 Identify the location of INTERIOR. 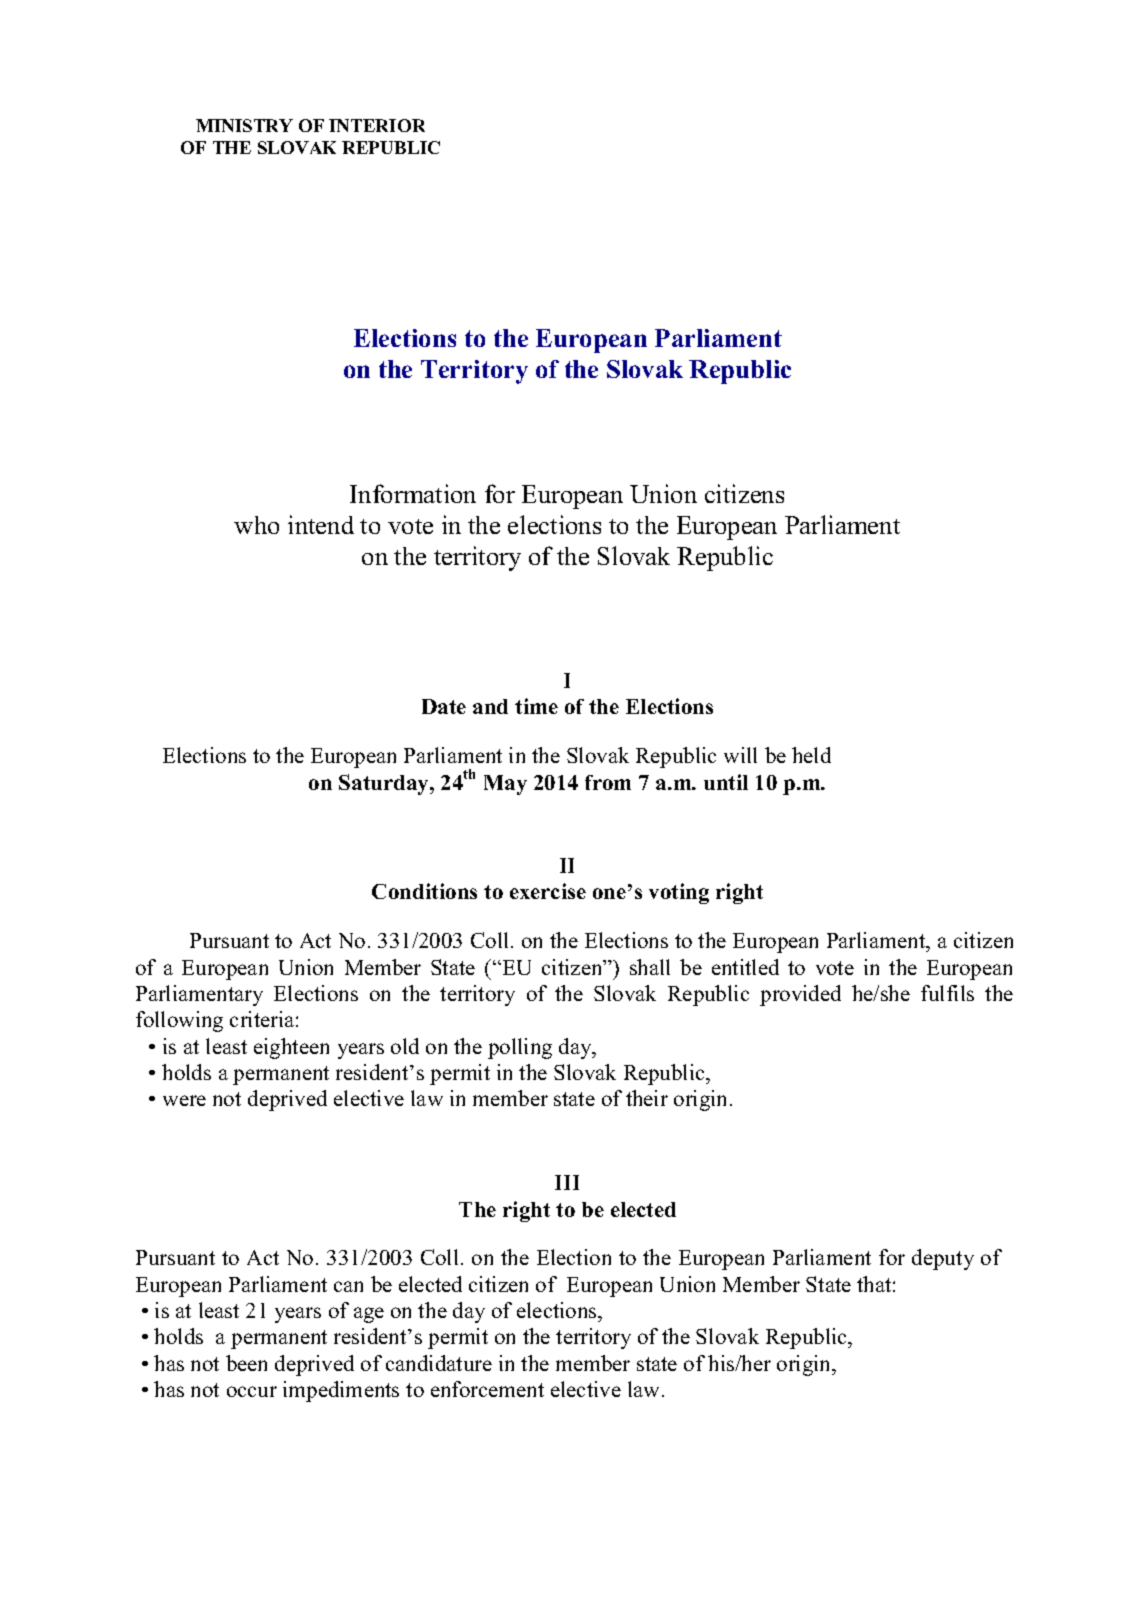
(377, 125).
